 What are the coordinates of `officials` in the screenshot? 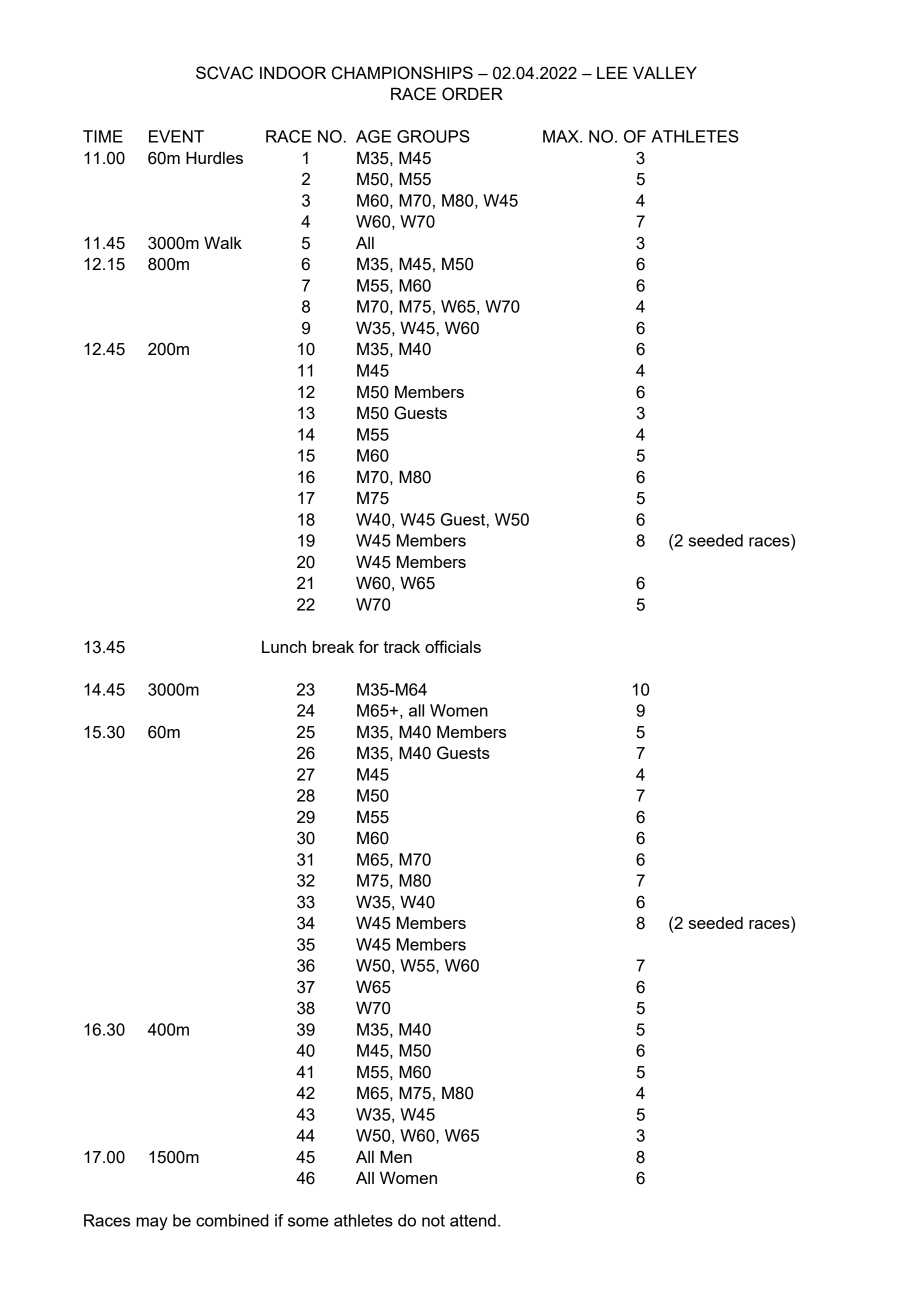 It's located at (453, 646).
